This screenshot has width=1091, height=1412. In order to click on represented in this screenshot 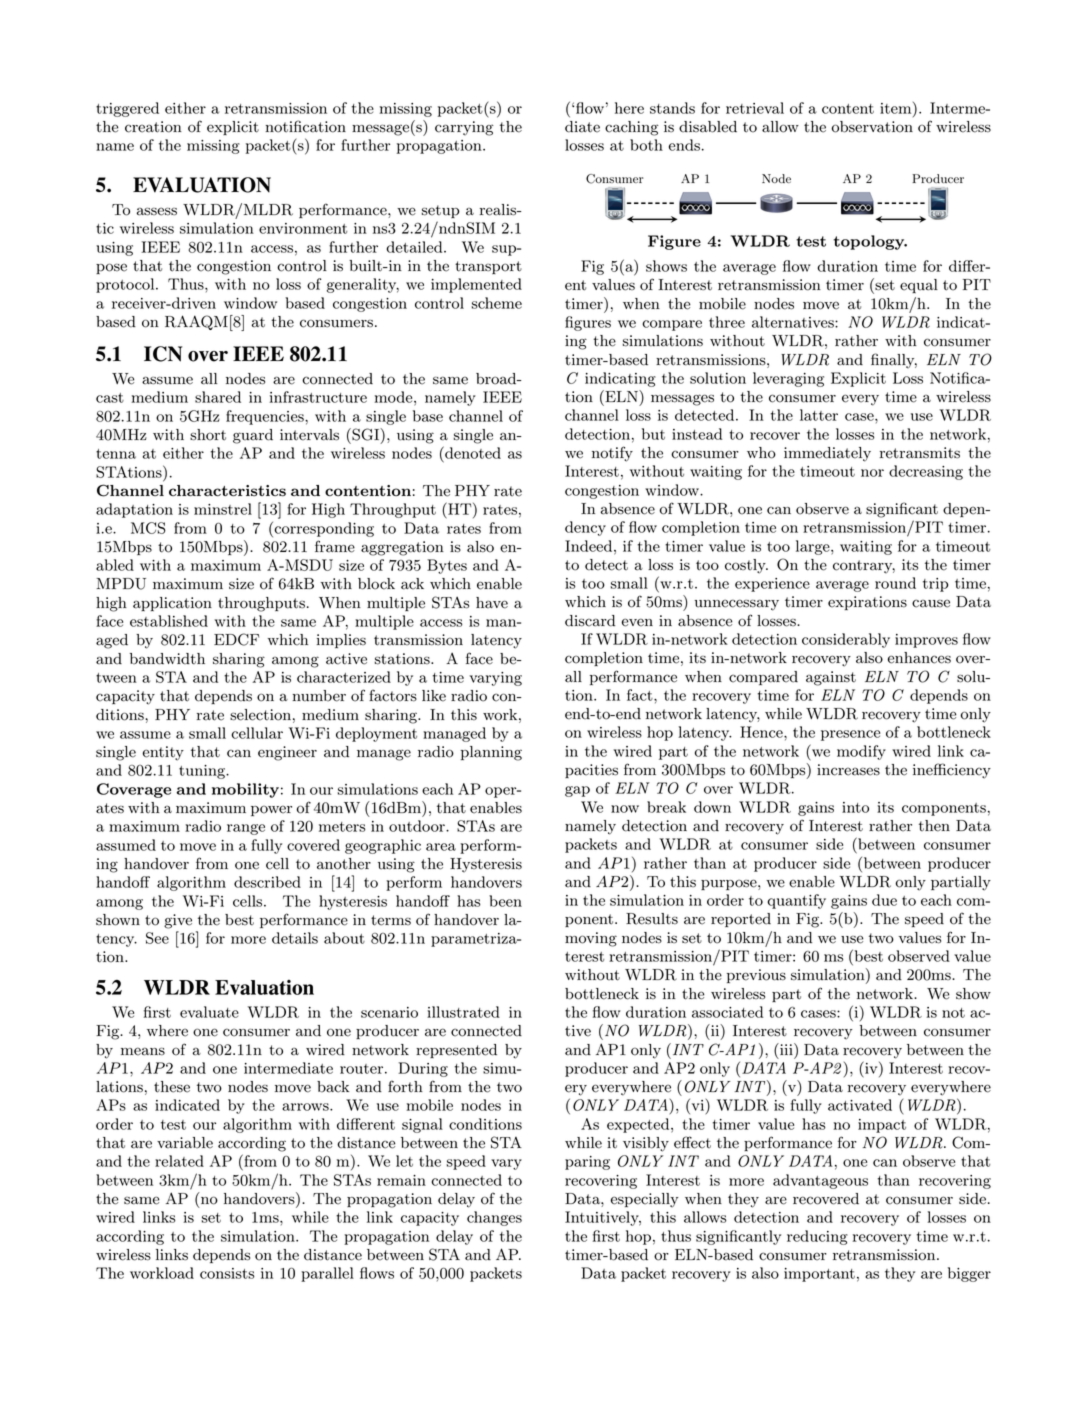, I will do `click(456, 1051)`.
